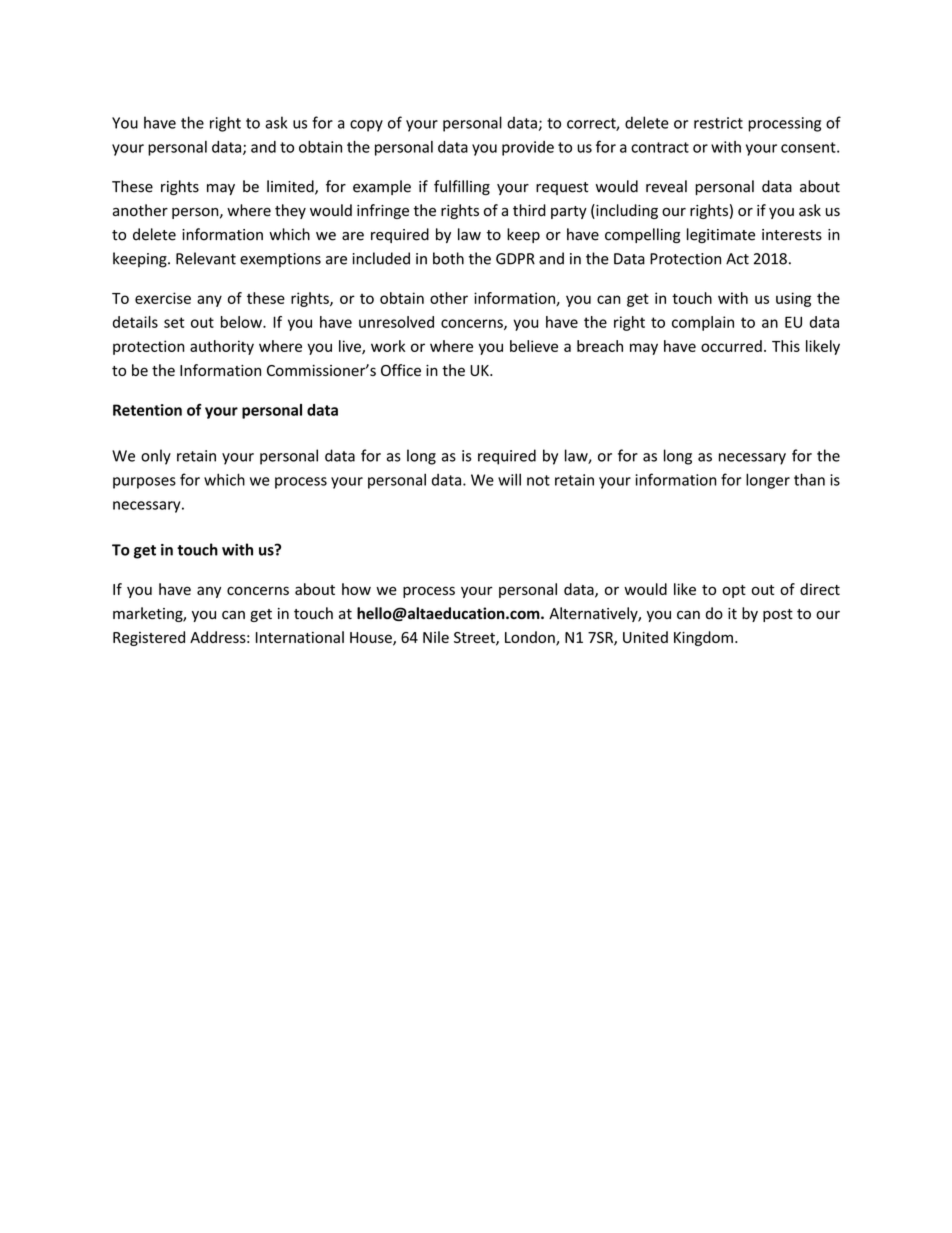 The image size is (952, 1233). I want to click on than, so click(809, 479).
